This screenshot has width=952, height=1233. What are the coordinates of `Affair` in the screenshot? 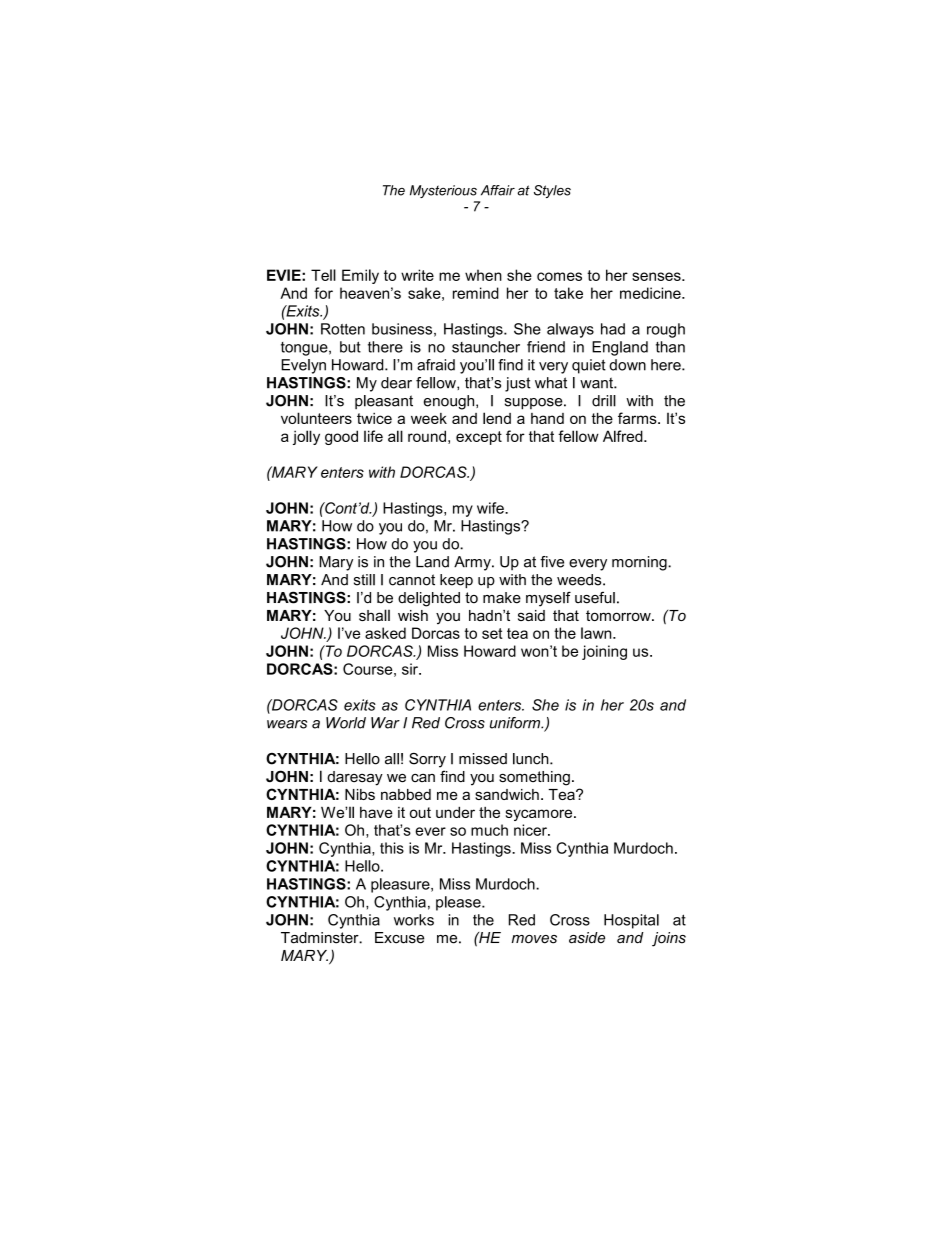 It's located at (498, 190).
